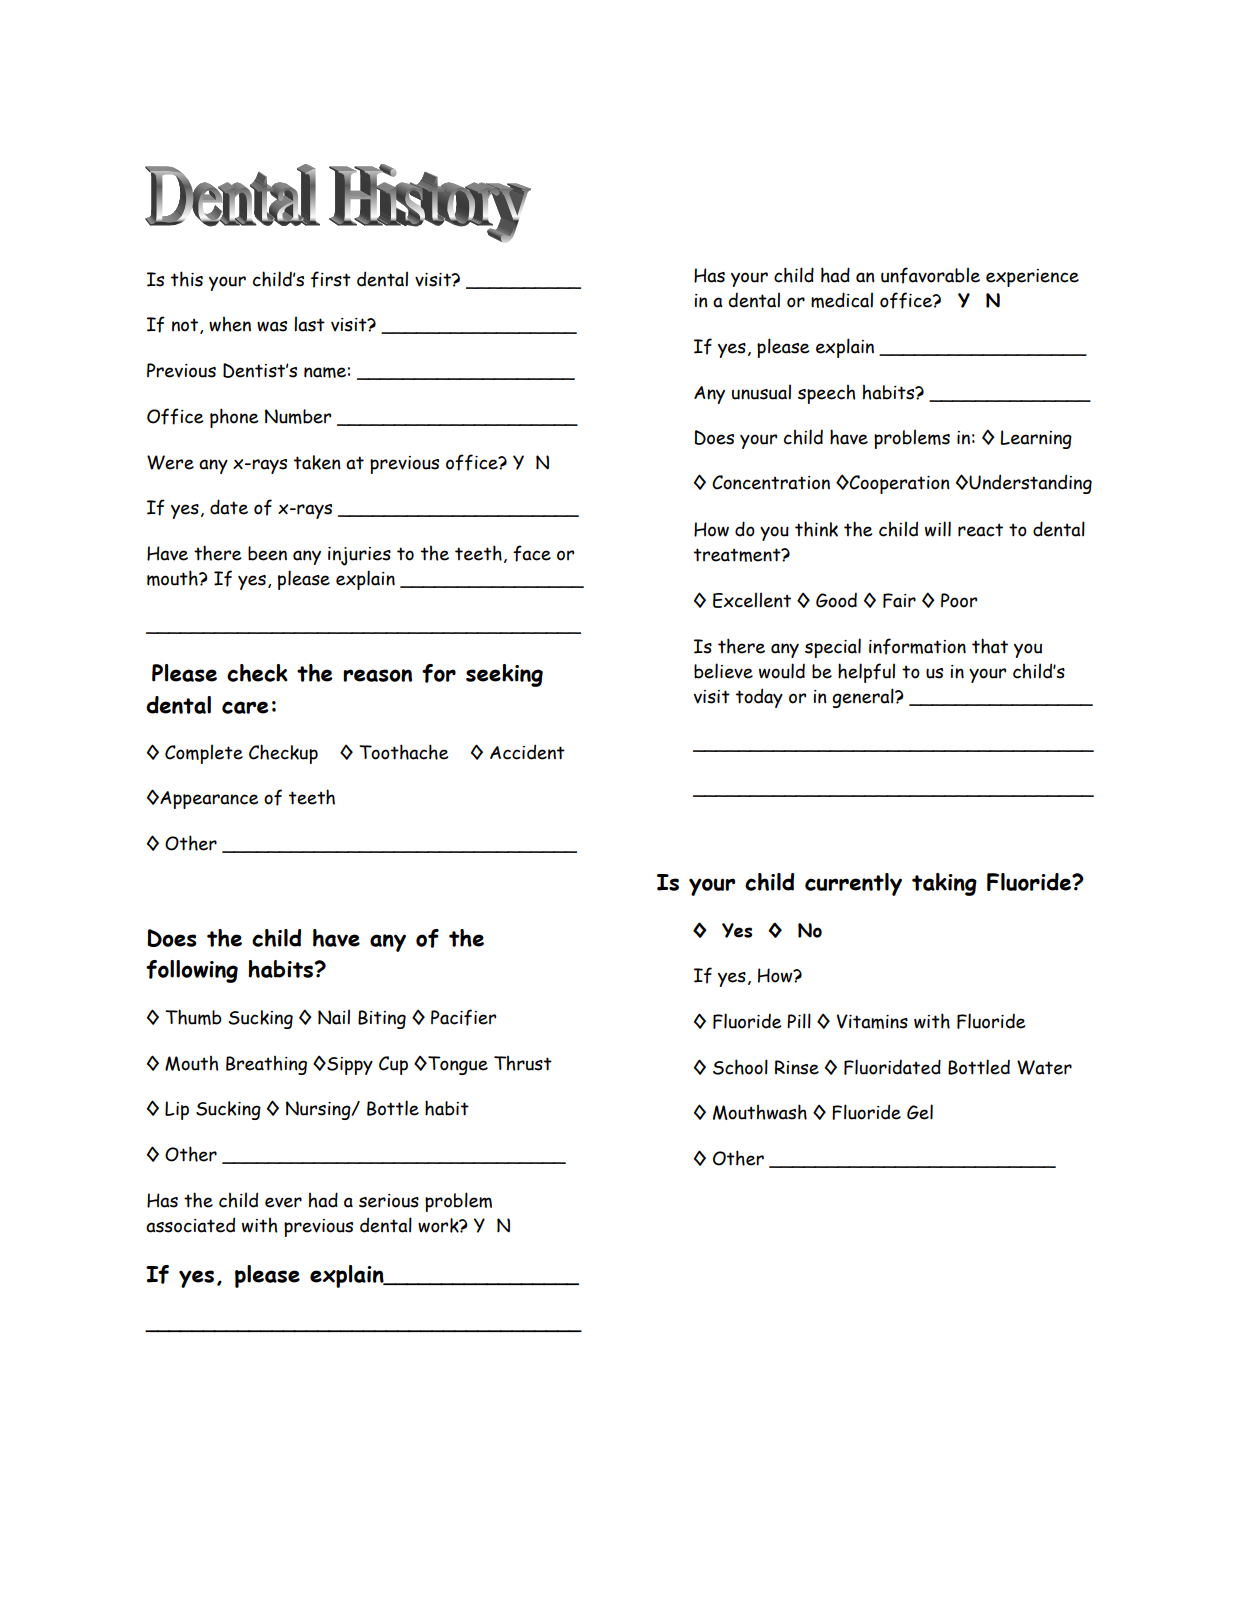 The width and height of the screenshot is (1240, 1604). What do you see at coordinates (864, 698) in the screenshot?
I see `general` at bounding box center [864, 698].
